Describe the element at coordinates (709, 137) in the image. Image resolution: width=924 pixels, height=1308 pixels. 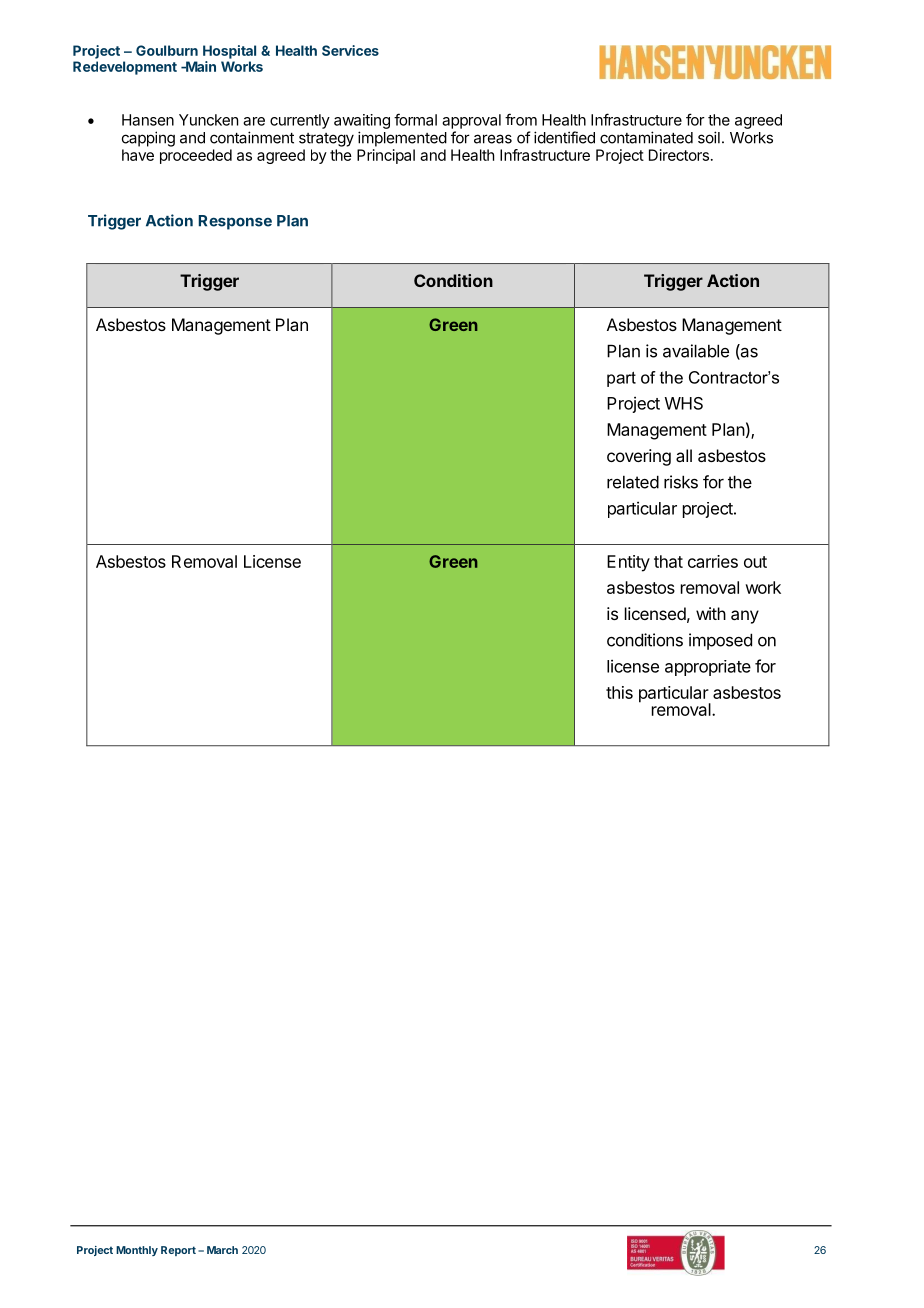
I see `soil` at that location.
